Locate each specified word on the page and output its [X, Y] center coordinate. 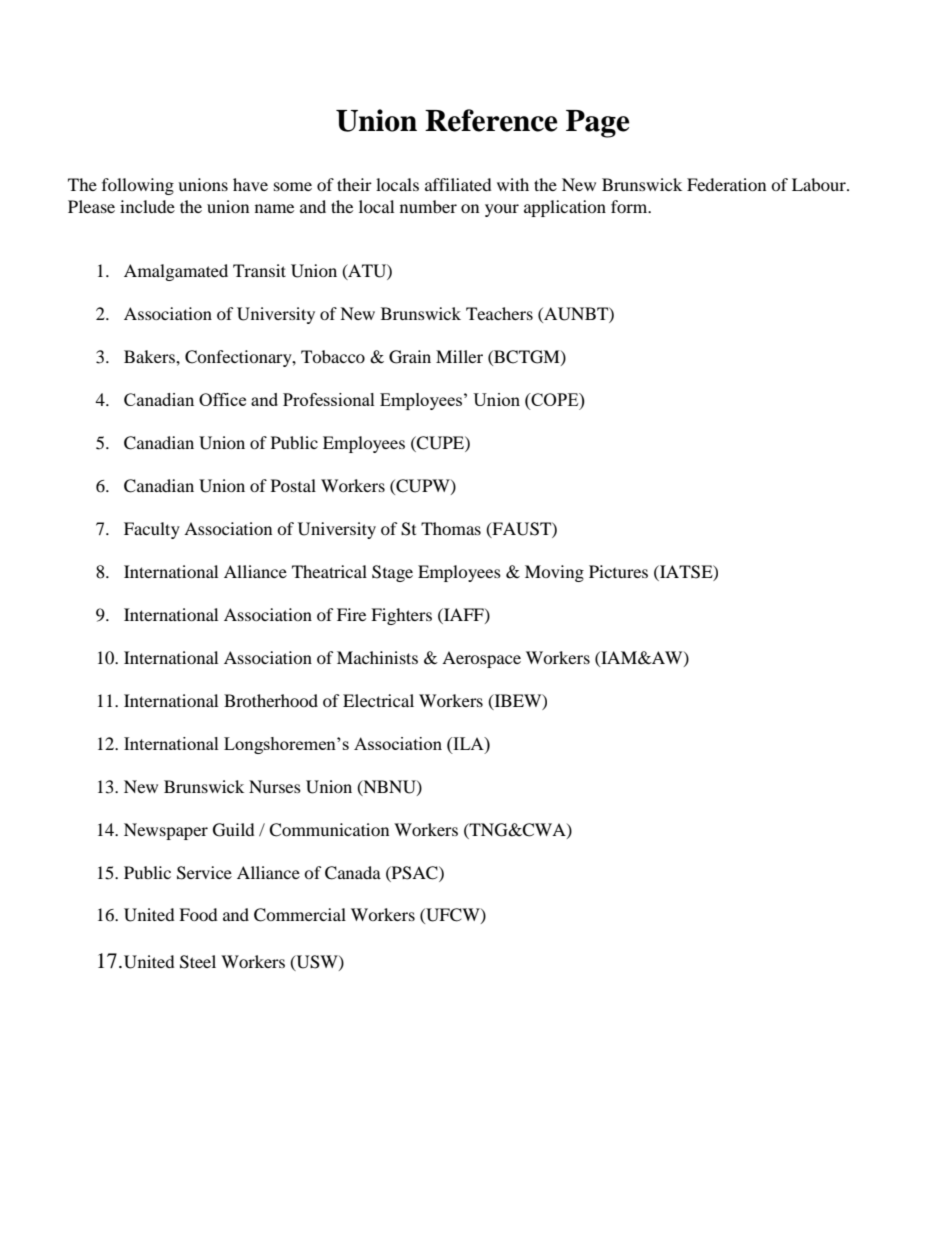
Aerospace [481, 659]
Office [222, 399]
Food [198, 914]
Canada [353, 873]
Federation [726, 184]
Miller [459, 356]
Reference [491, 120]
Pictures [618, 571]
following [138, 186]
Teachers [499, 313]
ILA [468, 743]
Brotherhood [271, 700]
